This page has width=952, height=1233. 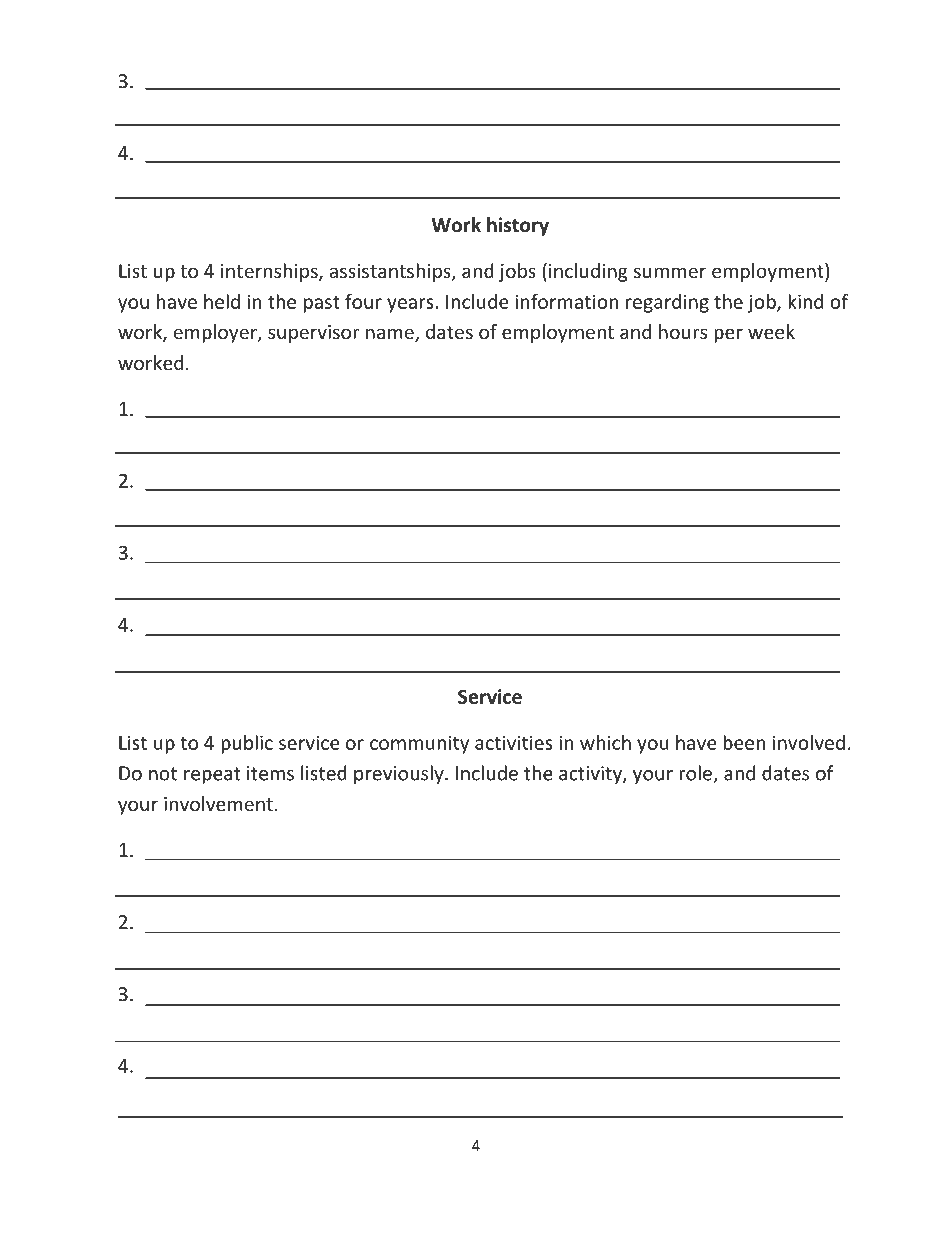 I want to click on name, so click(x=391, y=335).
